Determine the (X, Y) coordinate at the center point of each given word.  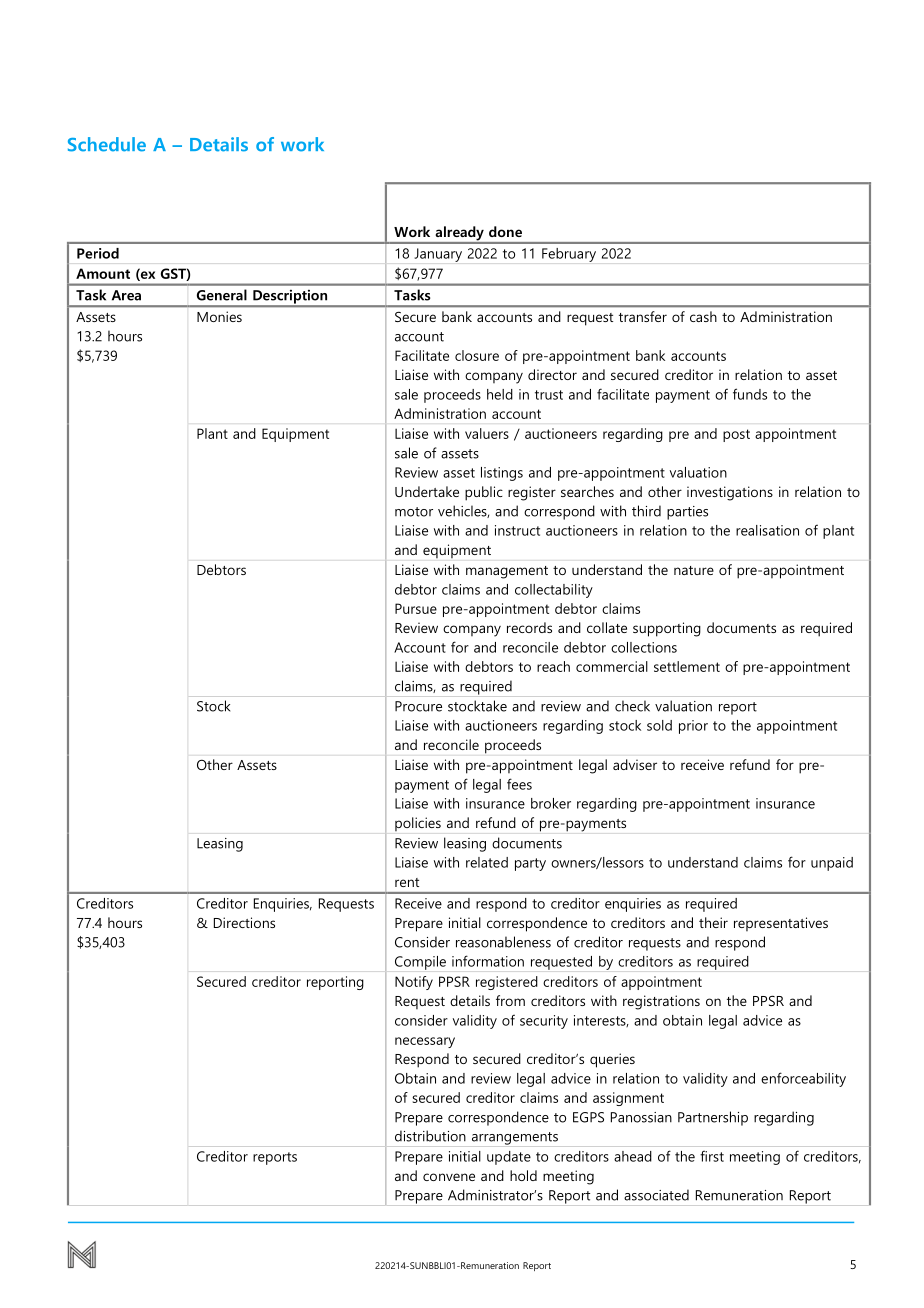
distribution (430, 1136)
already (459, 234)
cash (703, 316)
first (712, 1156)
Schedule (107, 144)
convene (449, 1177)
